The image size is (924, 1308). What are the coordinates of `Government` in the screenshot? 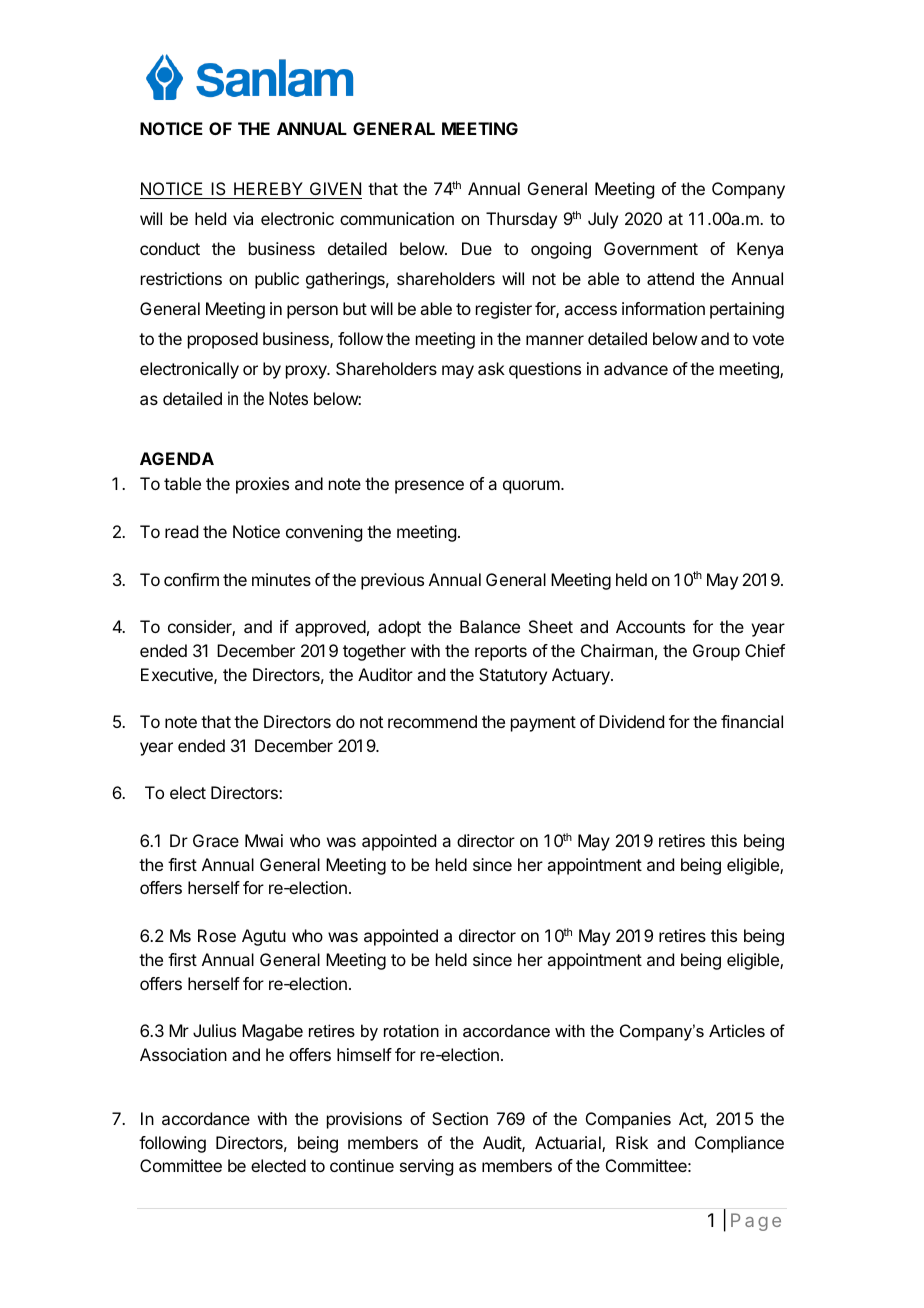 It's located at (651, 248).
